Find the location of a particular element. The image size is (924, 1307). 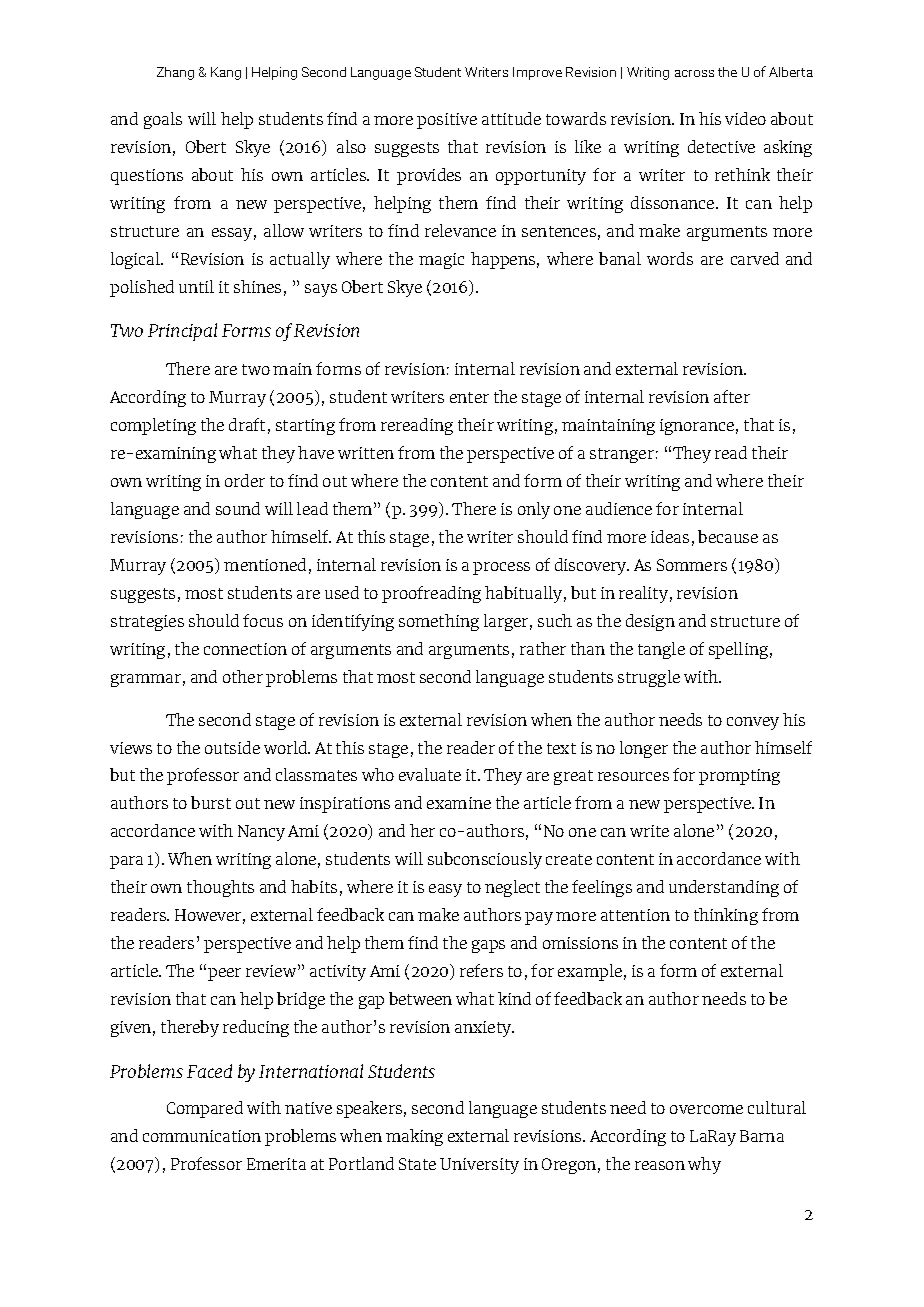

spelling is located at coordinates (738, 650).
